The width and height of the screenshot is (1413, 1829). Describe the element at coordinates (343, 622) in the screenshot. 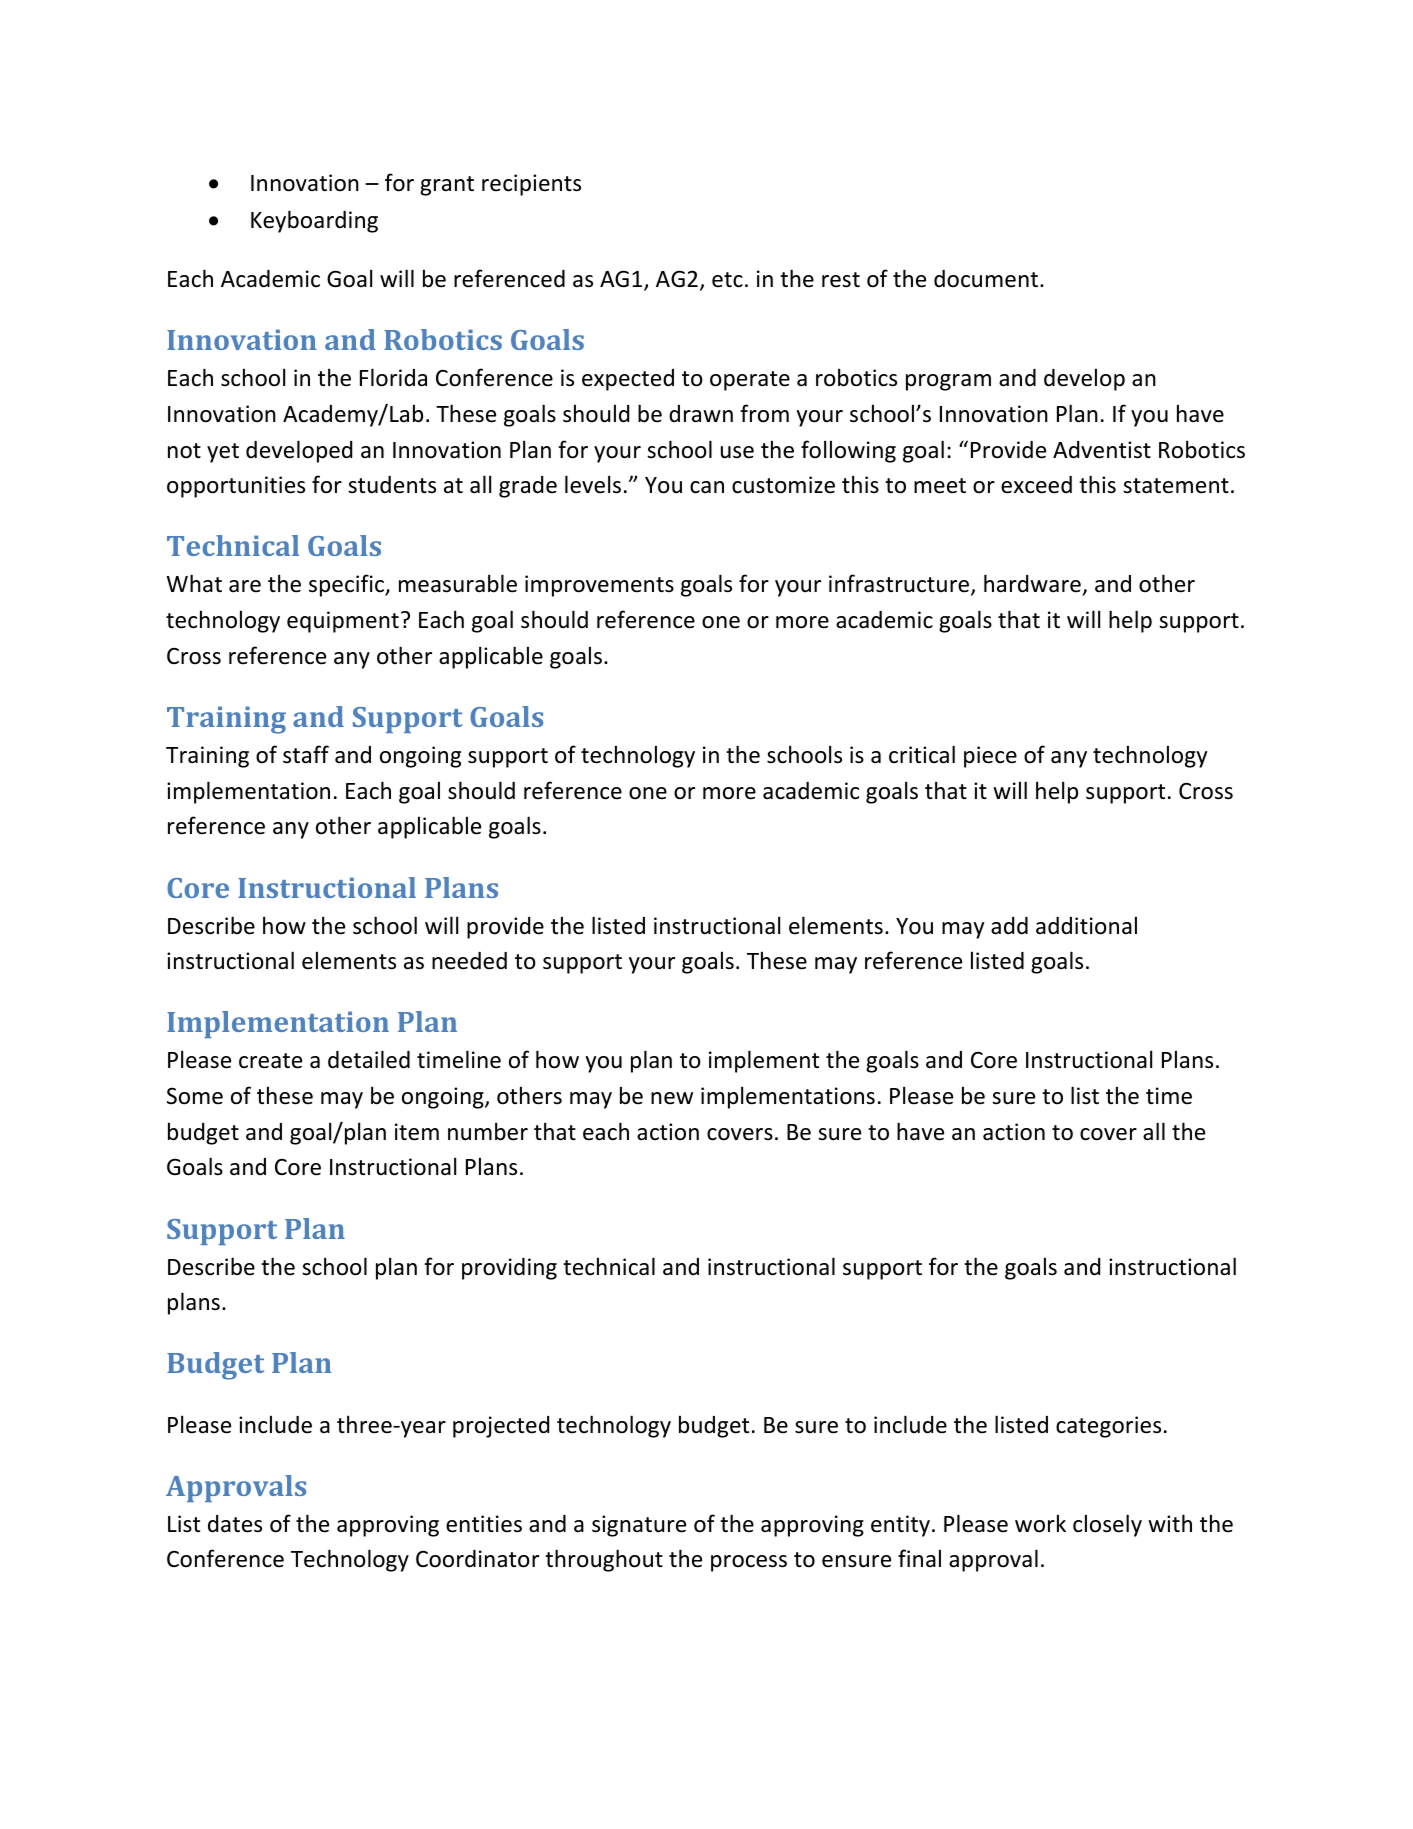

I see `equipment` at that location.
